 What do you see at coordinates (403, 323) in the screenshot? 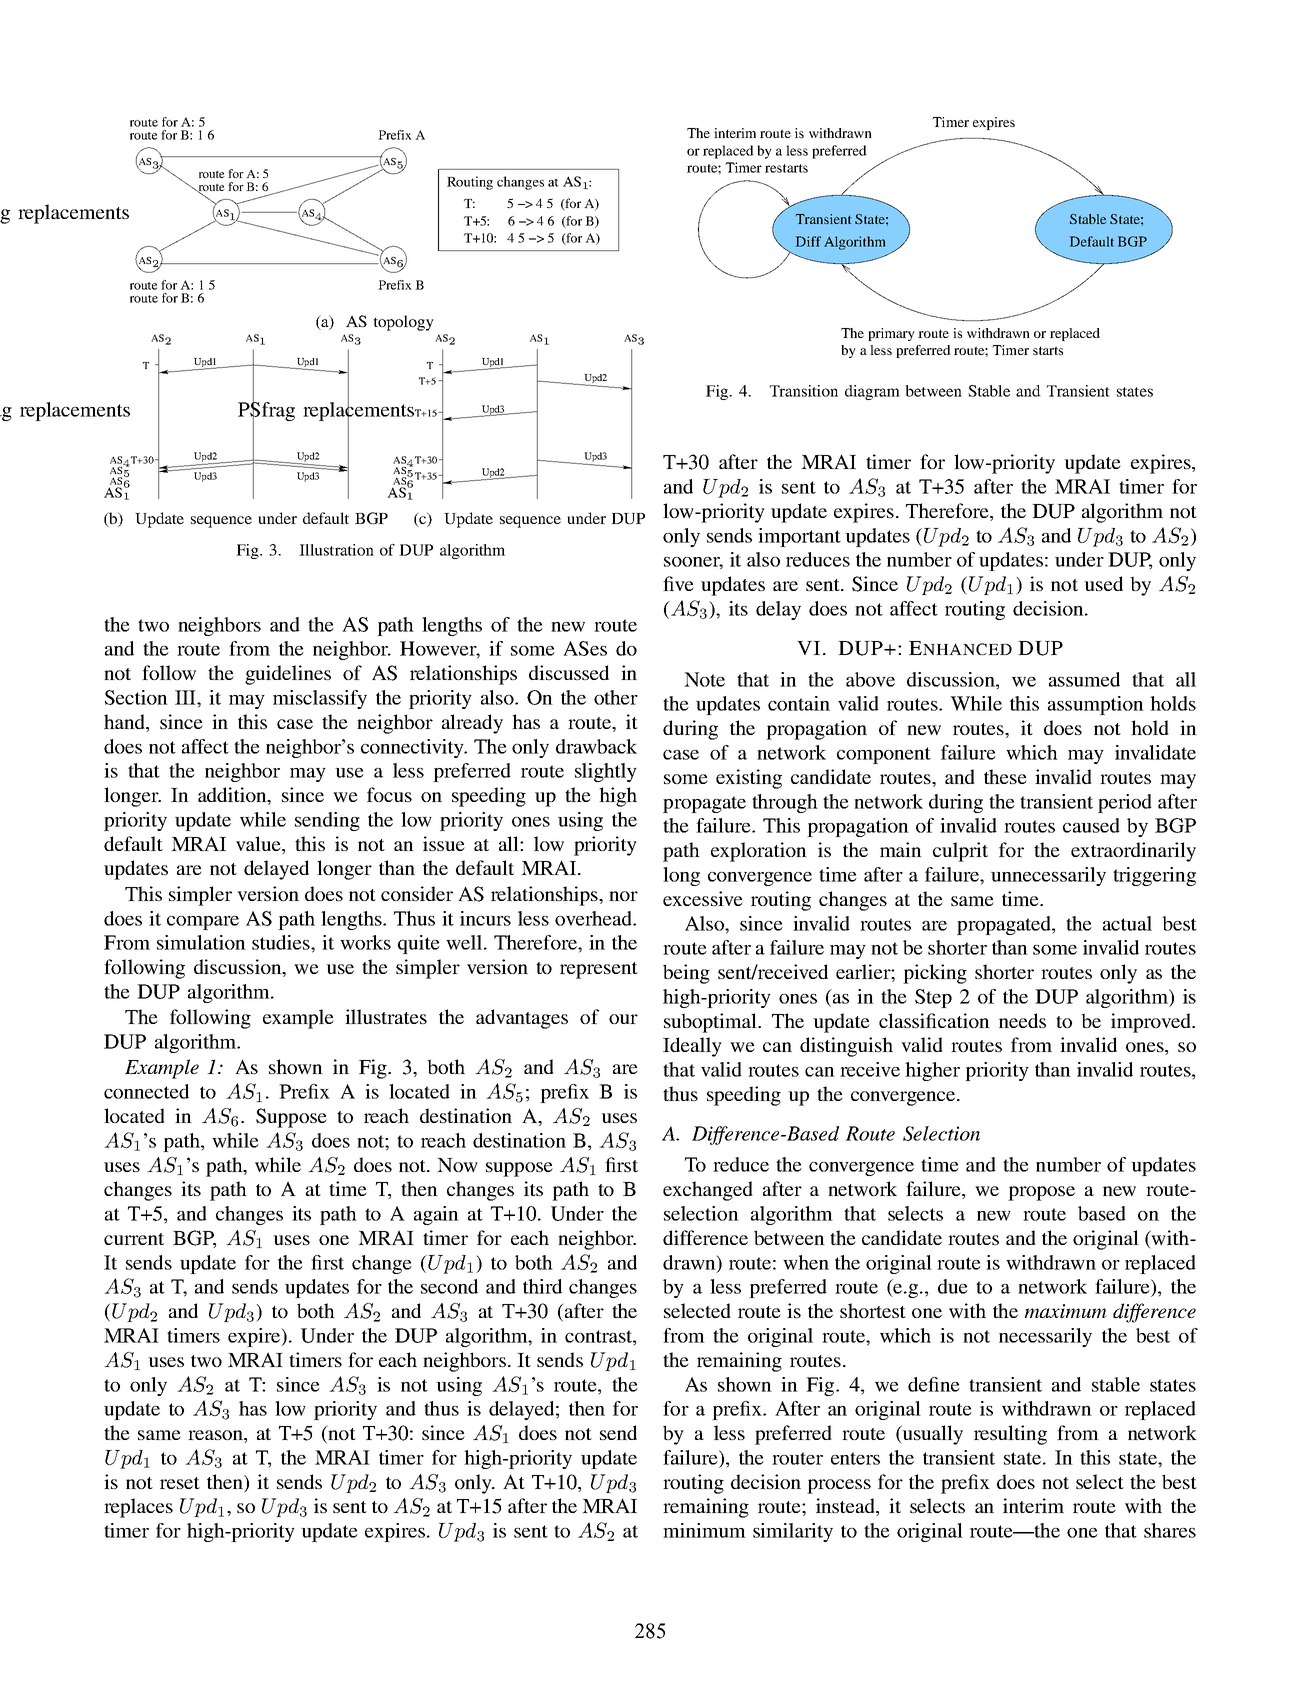
I see `topology` at bounding box center [403, 323].
